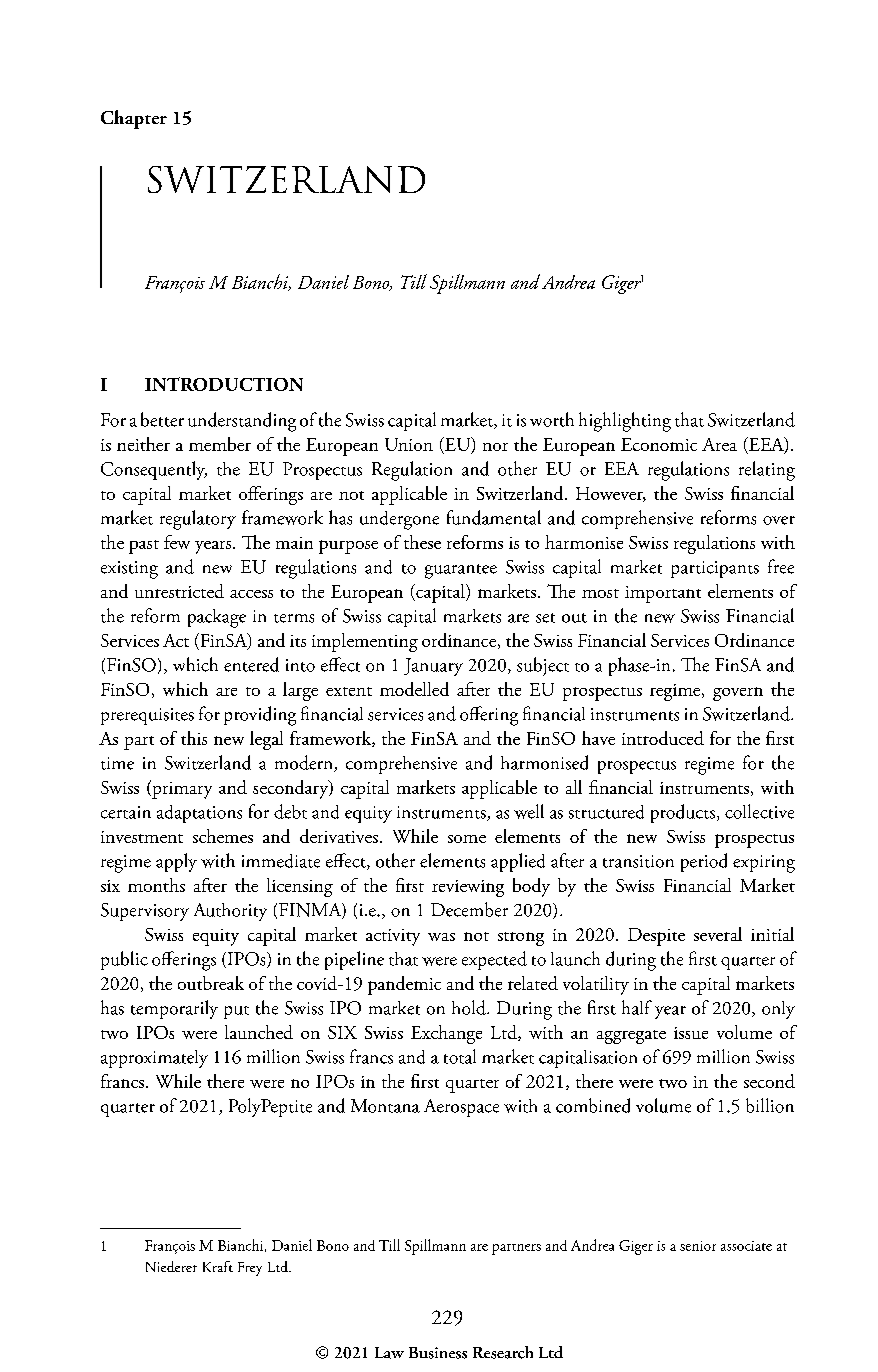  What do you see at coordinates (719, 444) in the page?
I see `Area` at bounding box center [719, 444].
